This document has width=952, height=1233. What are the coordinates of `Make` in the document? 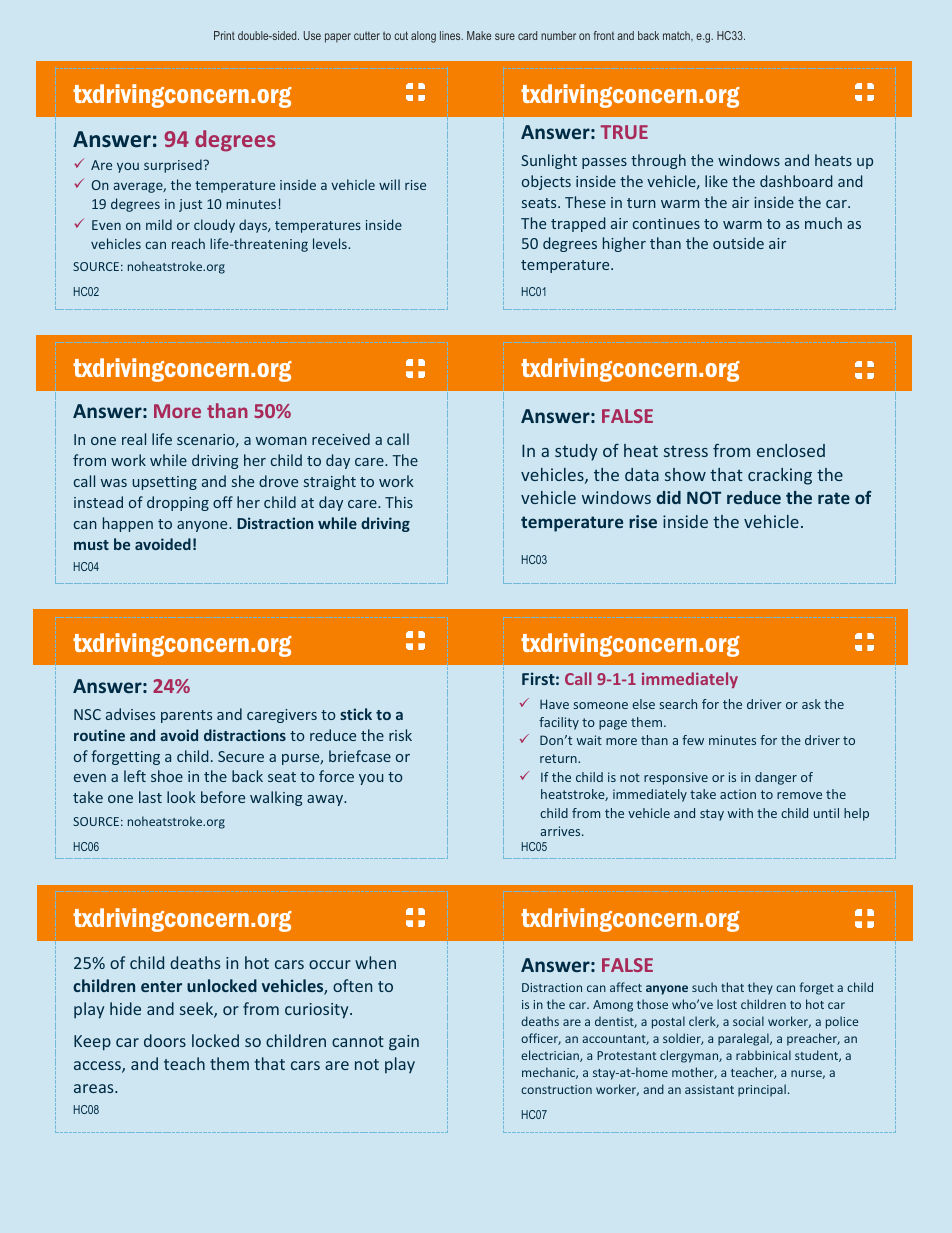 It's located at (479, 35).
